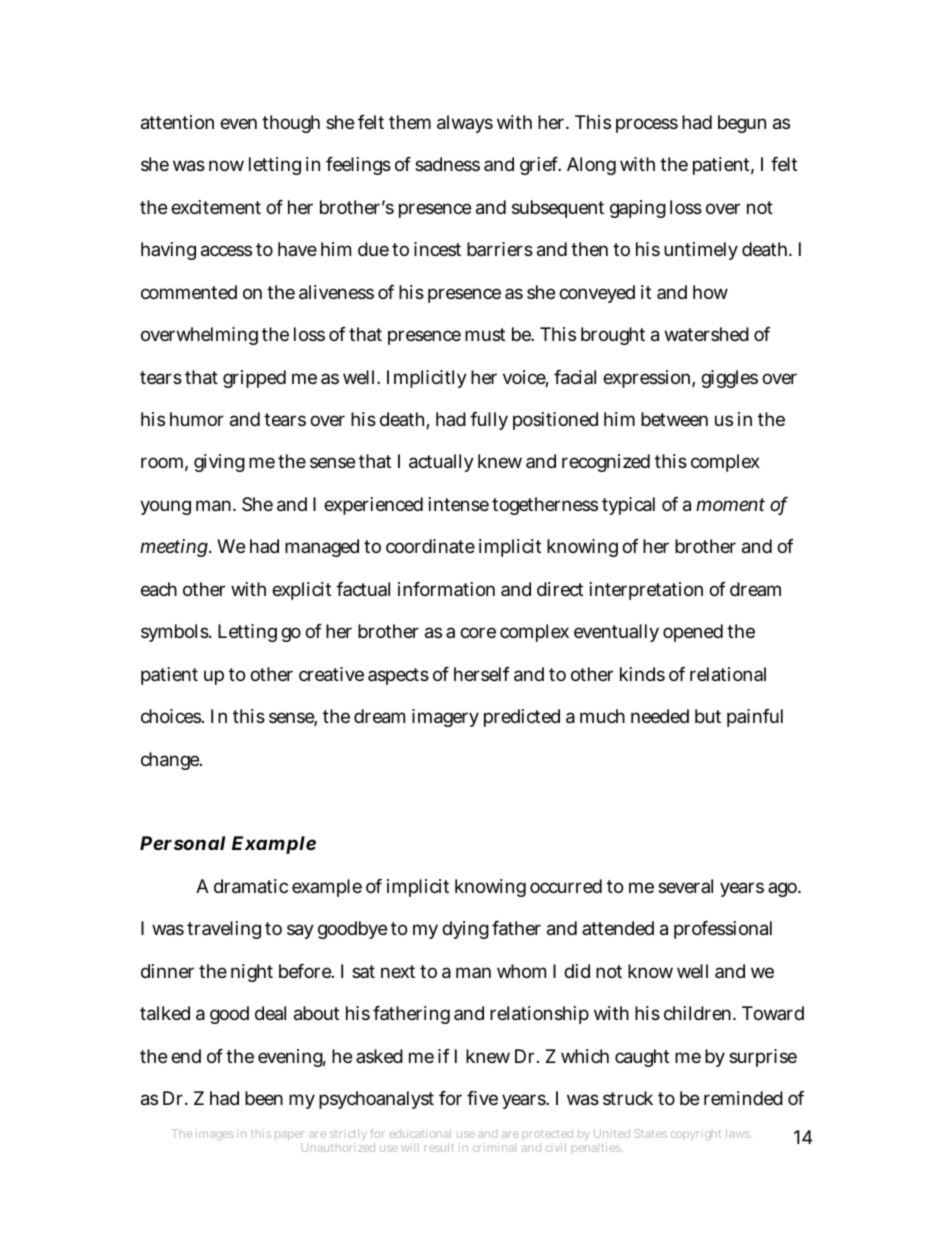  Describe the element at coordinates (742, 124) in the screenshot. I see `begun` at that location.
